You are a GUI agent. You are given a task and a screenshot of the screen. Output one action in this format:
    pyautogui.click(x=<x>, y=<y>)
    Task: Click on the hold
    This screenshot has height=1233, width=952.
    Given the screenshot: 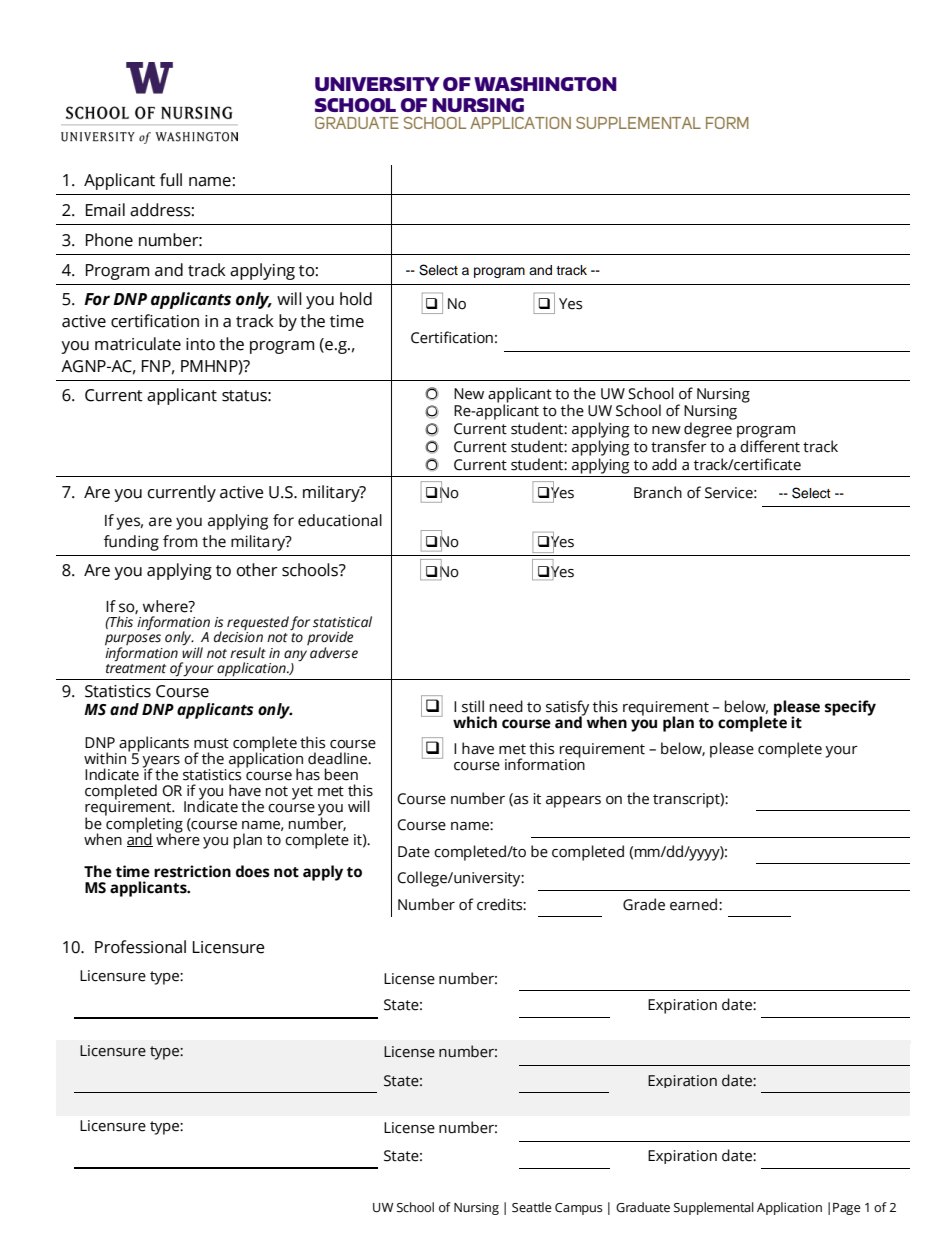 What is the action you would take?
    pyautogui.click(x=356, y=299)
